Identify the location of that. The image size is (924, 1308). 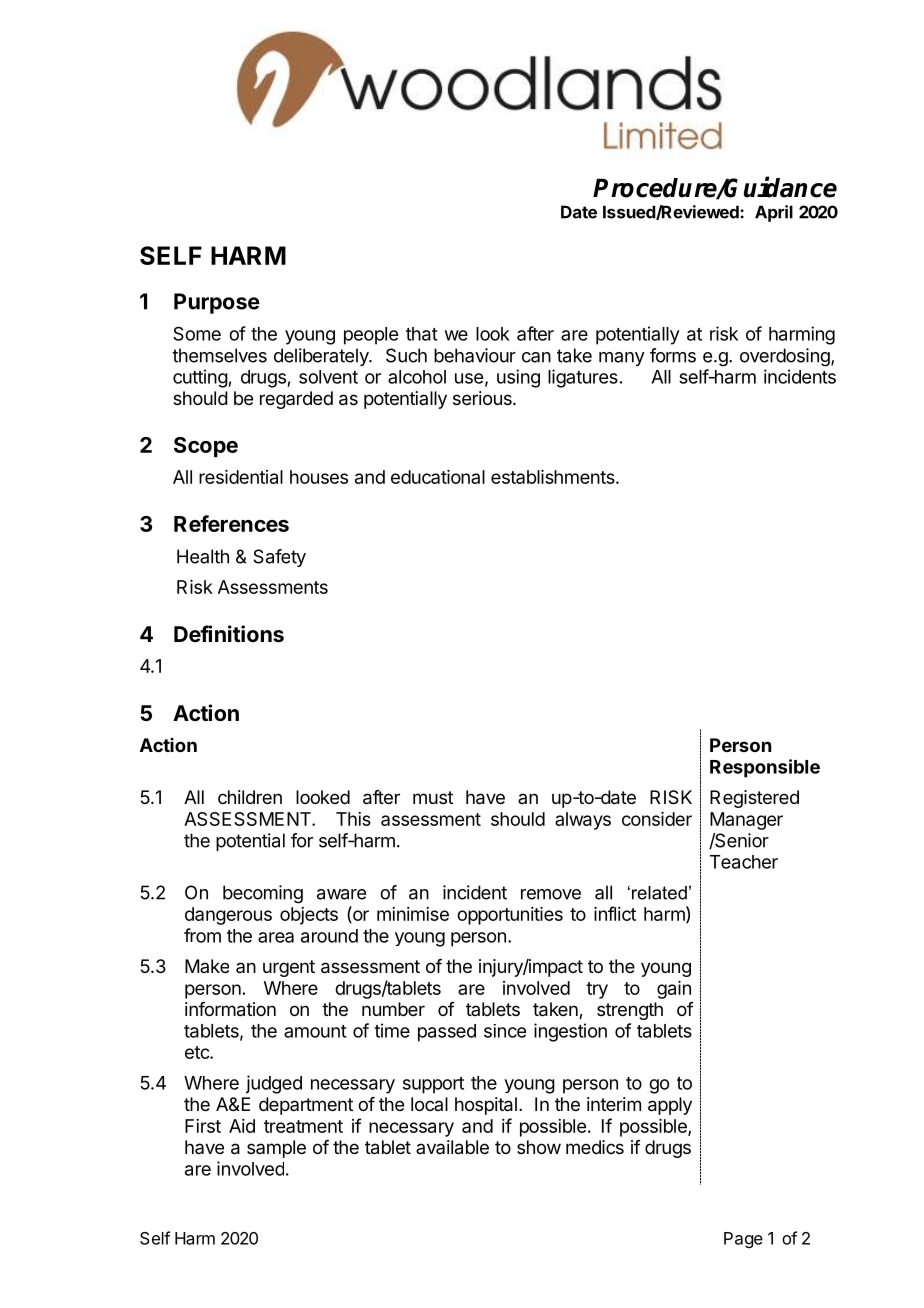
(422, 334).
